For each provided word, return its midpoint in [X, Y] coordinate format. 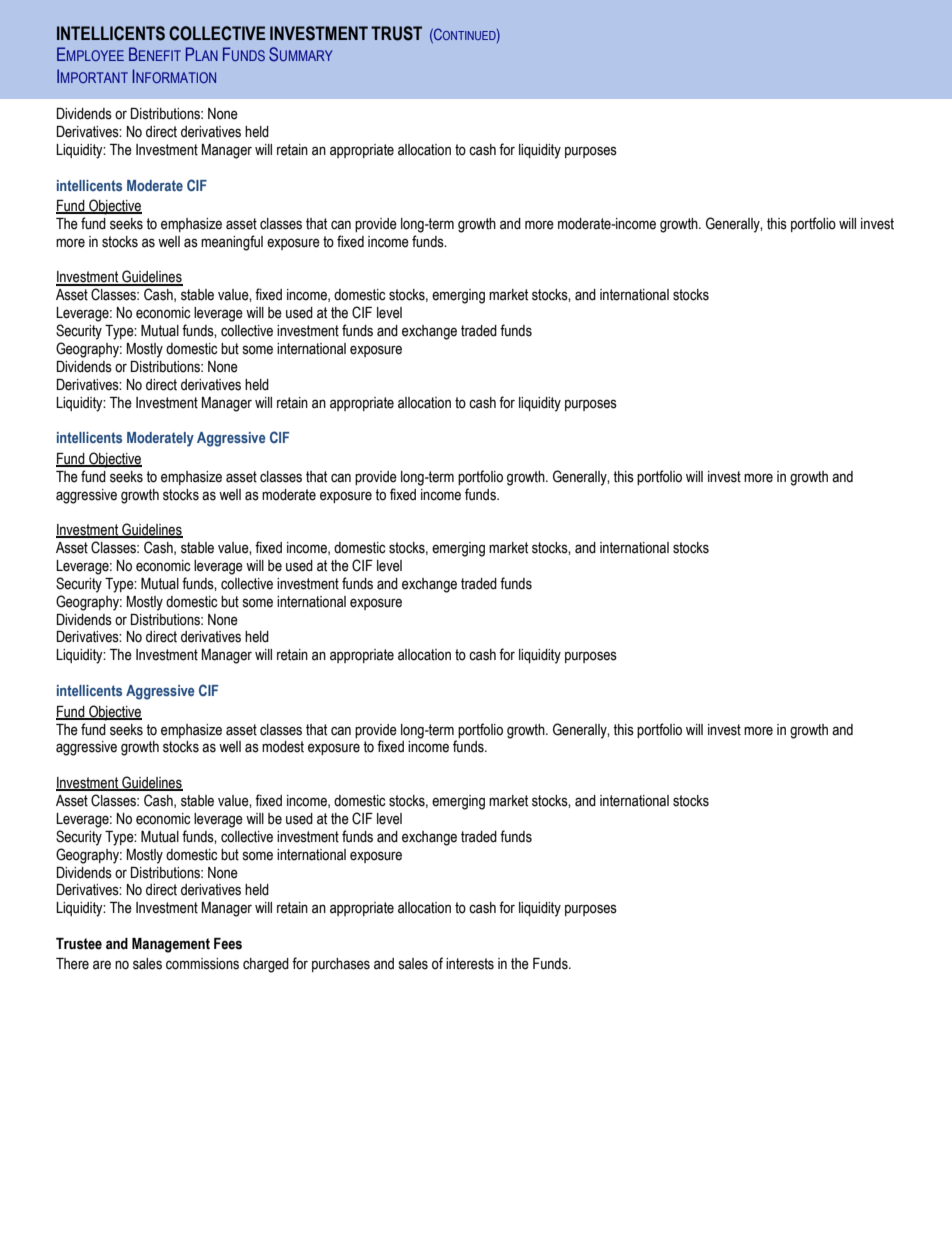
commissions [202, 964]
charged [266, 965]
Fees [228, 944]
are [102, 965]
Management [171, 945]
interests [470, 964]
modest [283, 747]
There [72, 964]
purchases [341, 965]
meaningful [232, 243]
